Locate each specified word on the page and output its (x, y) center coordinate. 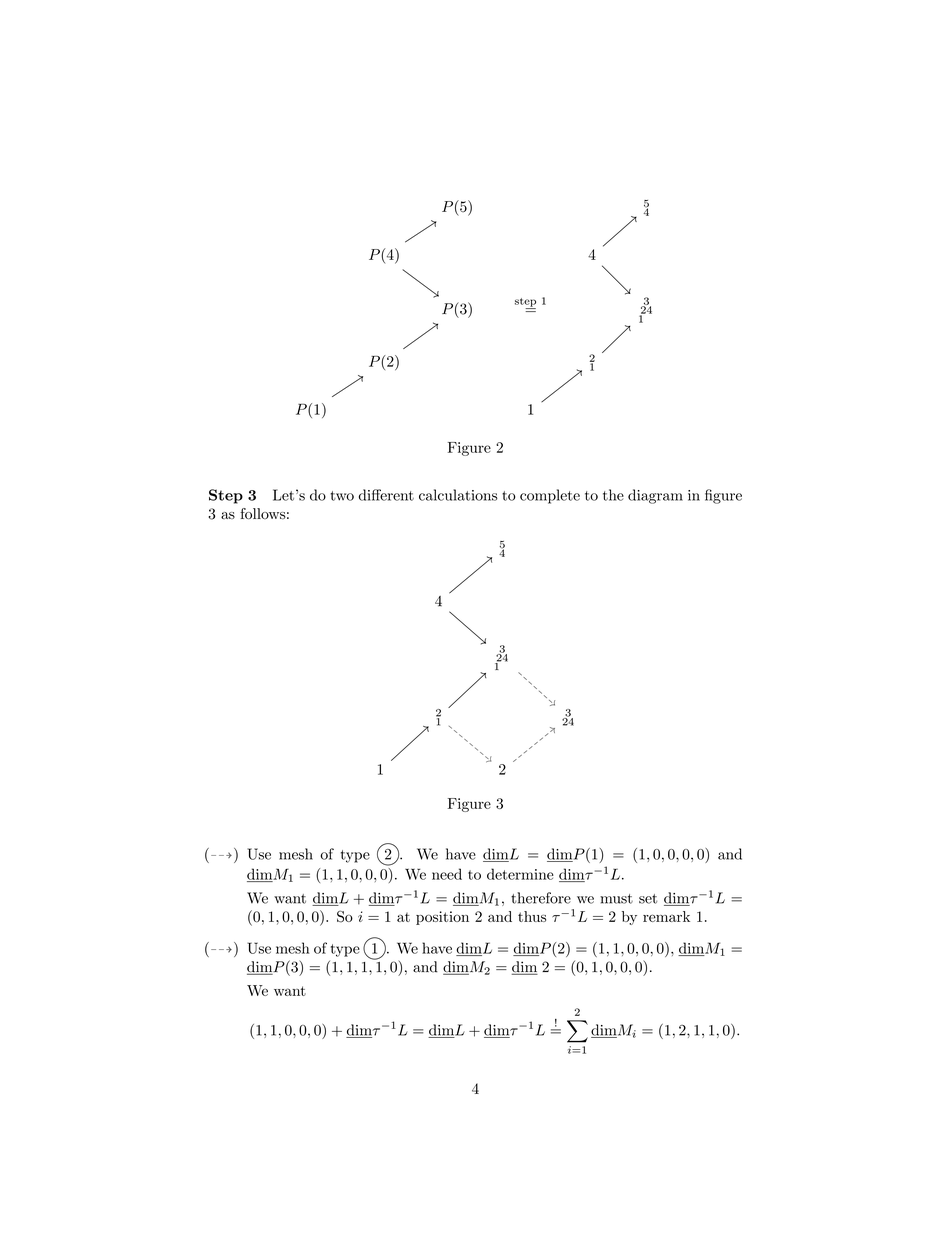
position (442, 918)
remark (666, 916)
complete (550, 496)
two (342, 496)
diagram (655, 496)
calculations (458, 495)
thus (532, 916)
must (616, 899)
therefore (541, 898)
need (447, 874)
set (648, 899)
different (386, 495)
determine (520, 874)
